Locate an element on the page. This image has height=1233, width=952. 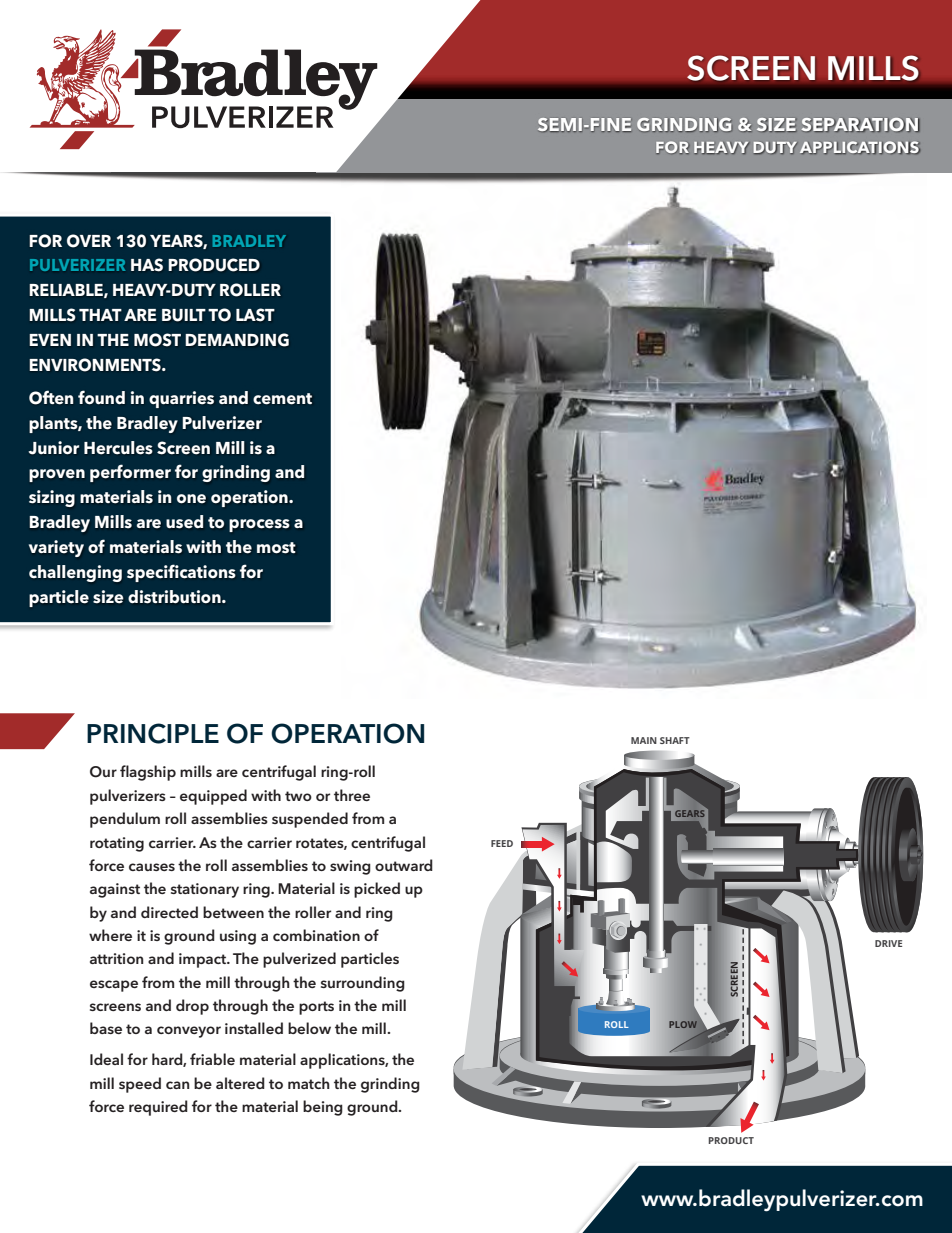
rotating is located at coordinates (117, 844).
